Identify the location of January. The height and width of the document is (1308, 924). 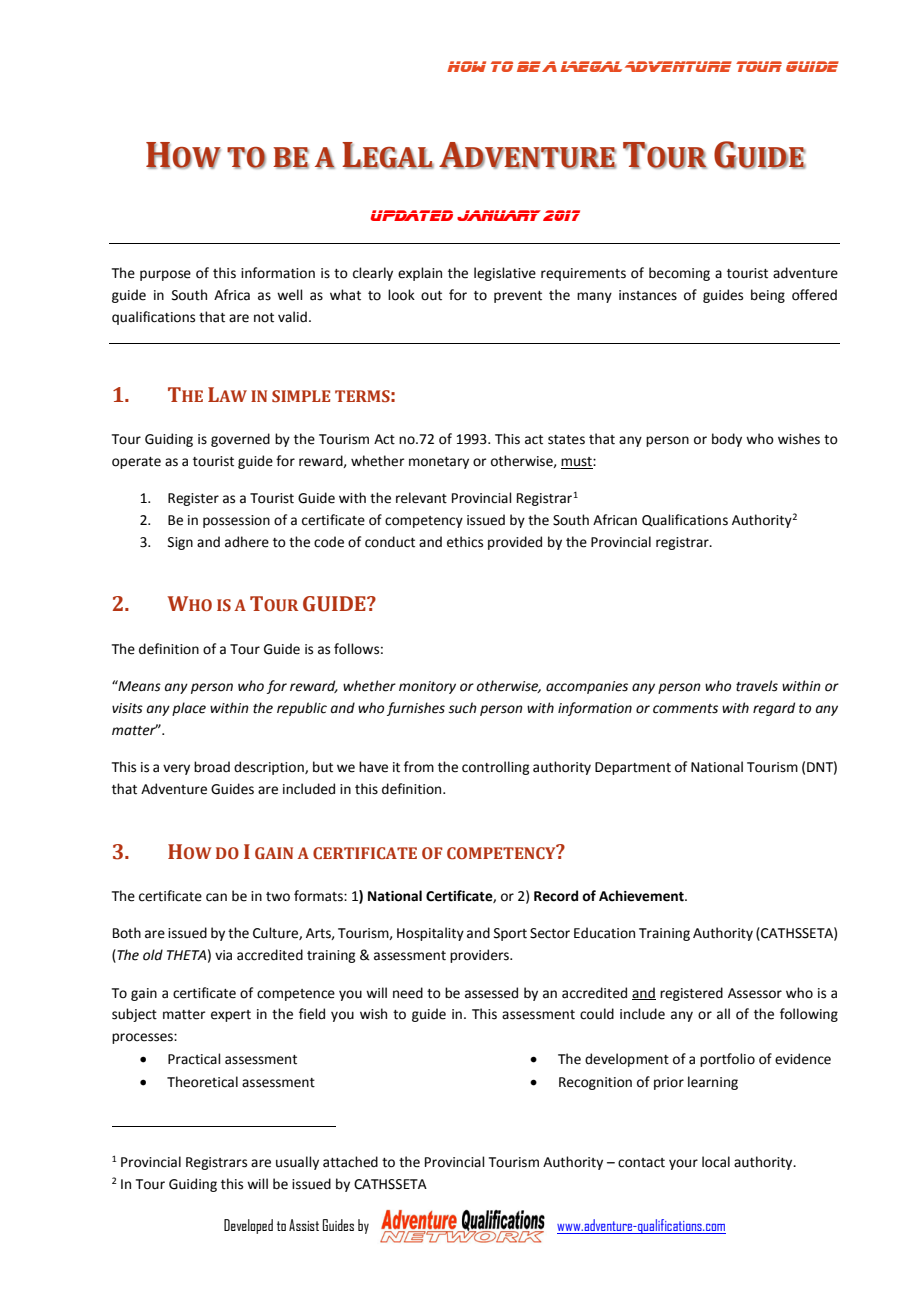
(499, 215).
